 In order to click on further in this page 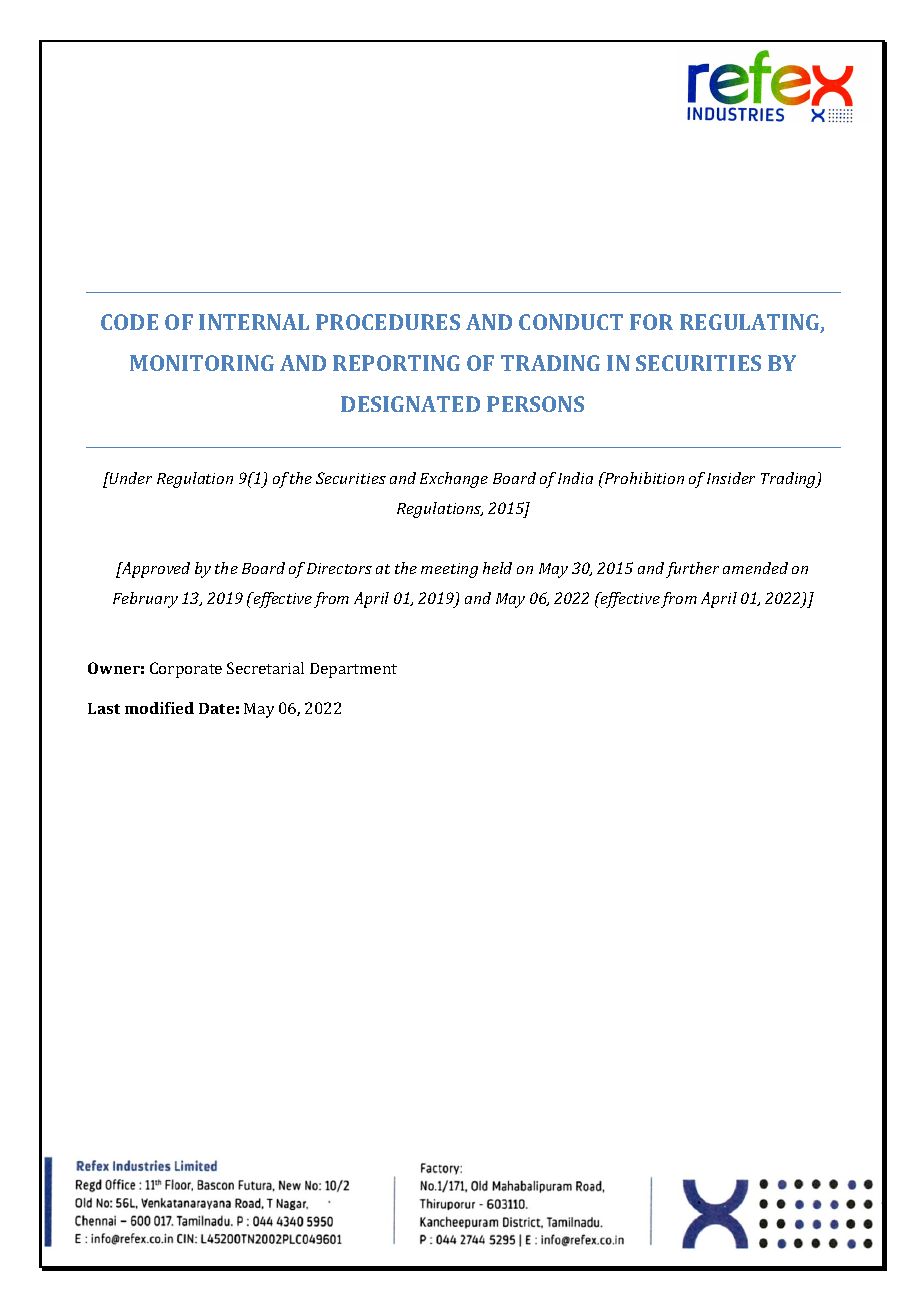, I will do `click(692, 570)`.
